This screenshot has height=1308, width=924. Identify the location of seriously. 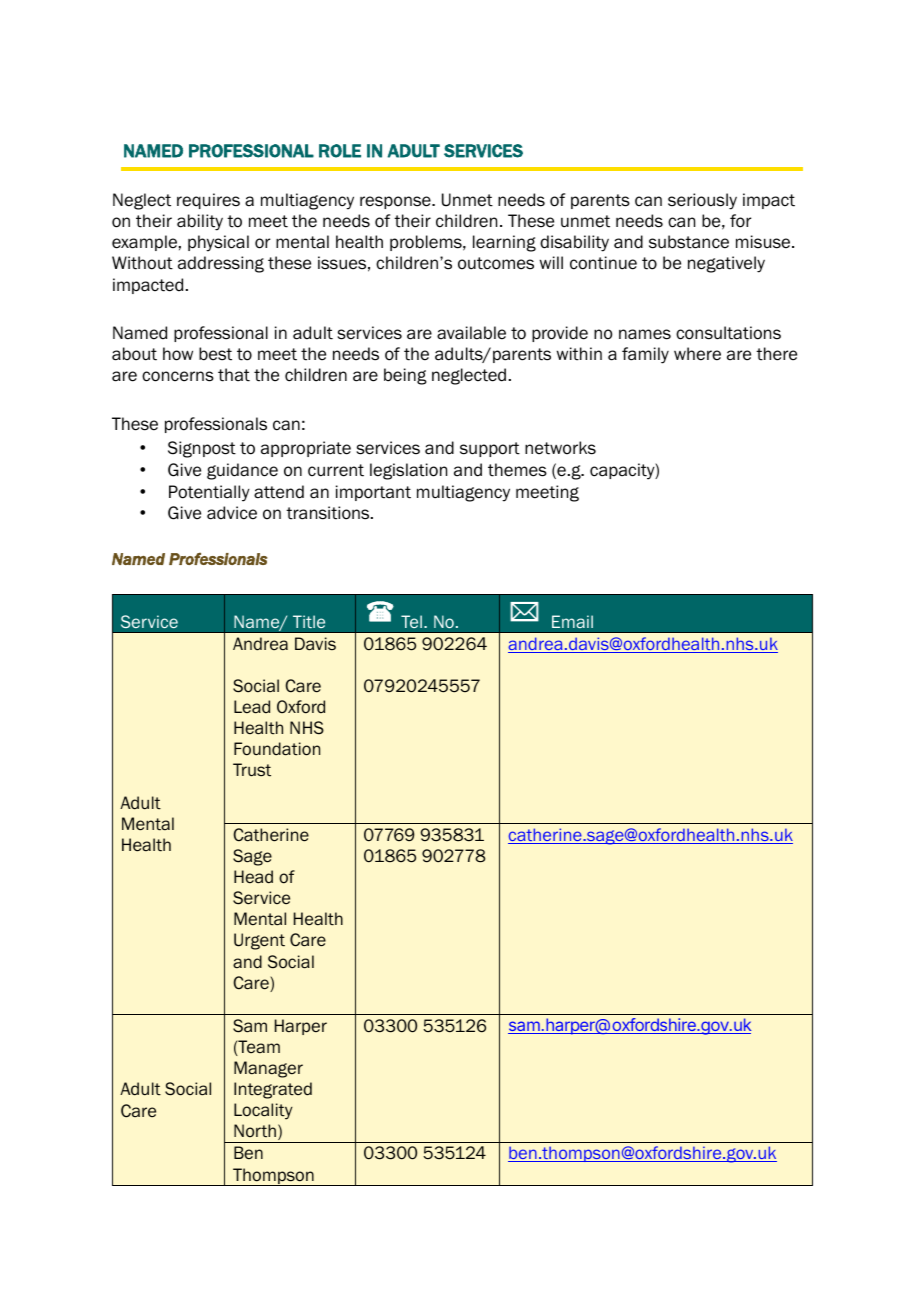
(702, 201).
